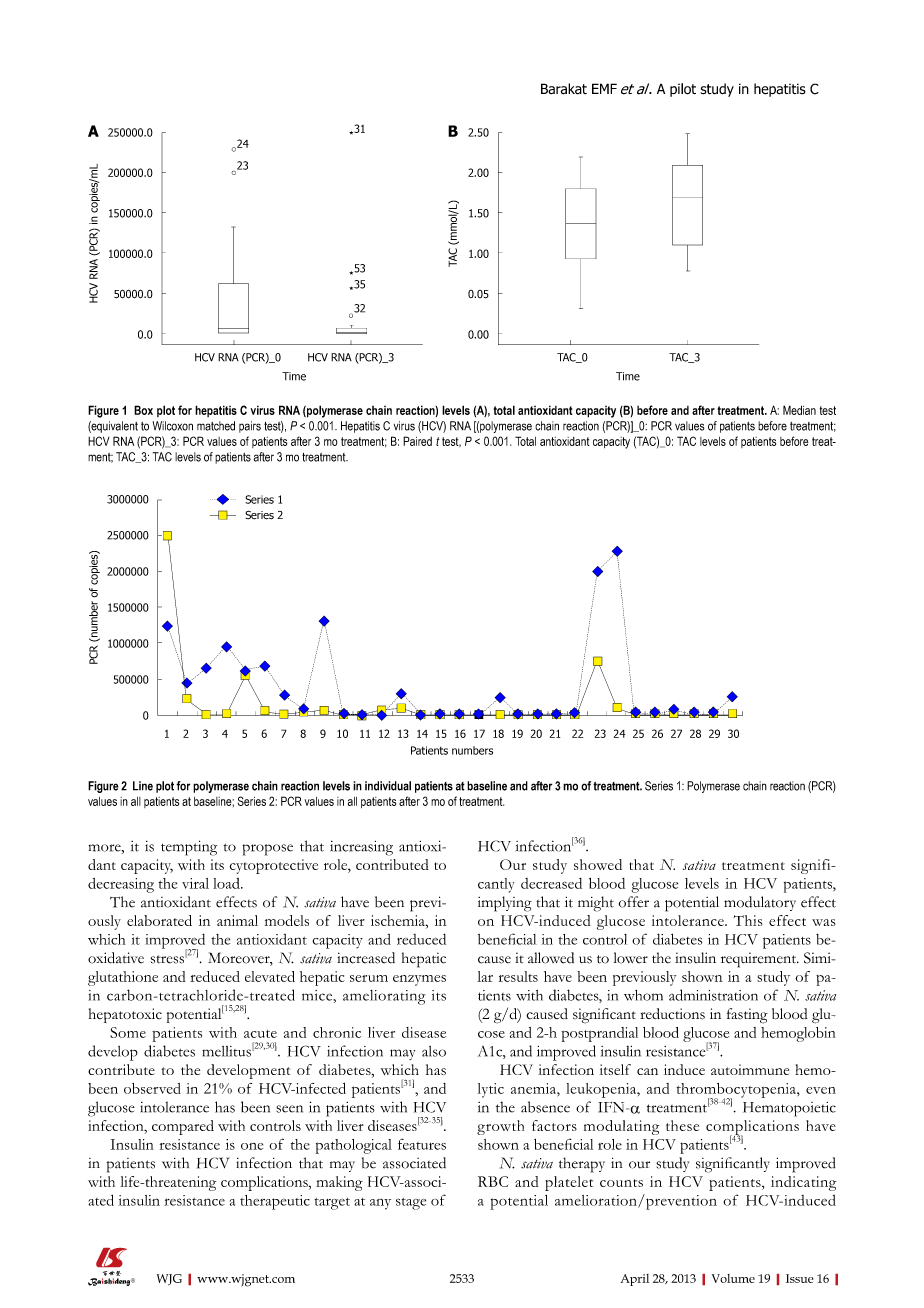 This screenshot has height=1308, width=924. I want to click on individual, so click(388, 786).
